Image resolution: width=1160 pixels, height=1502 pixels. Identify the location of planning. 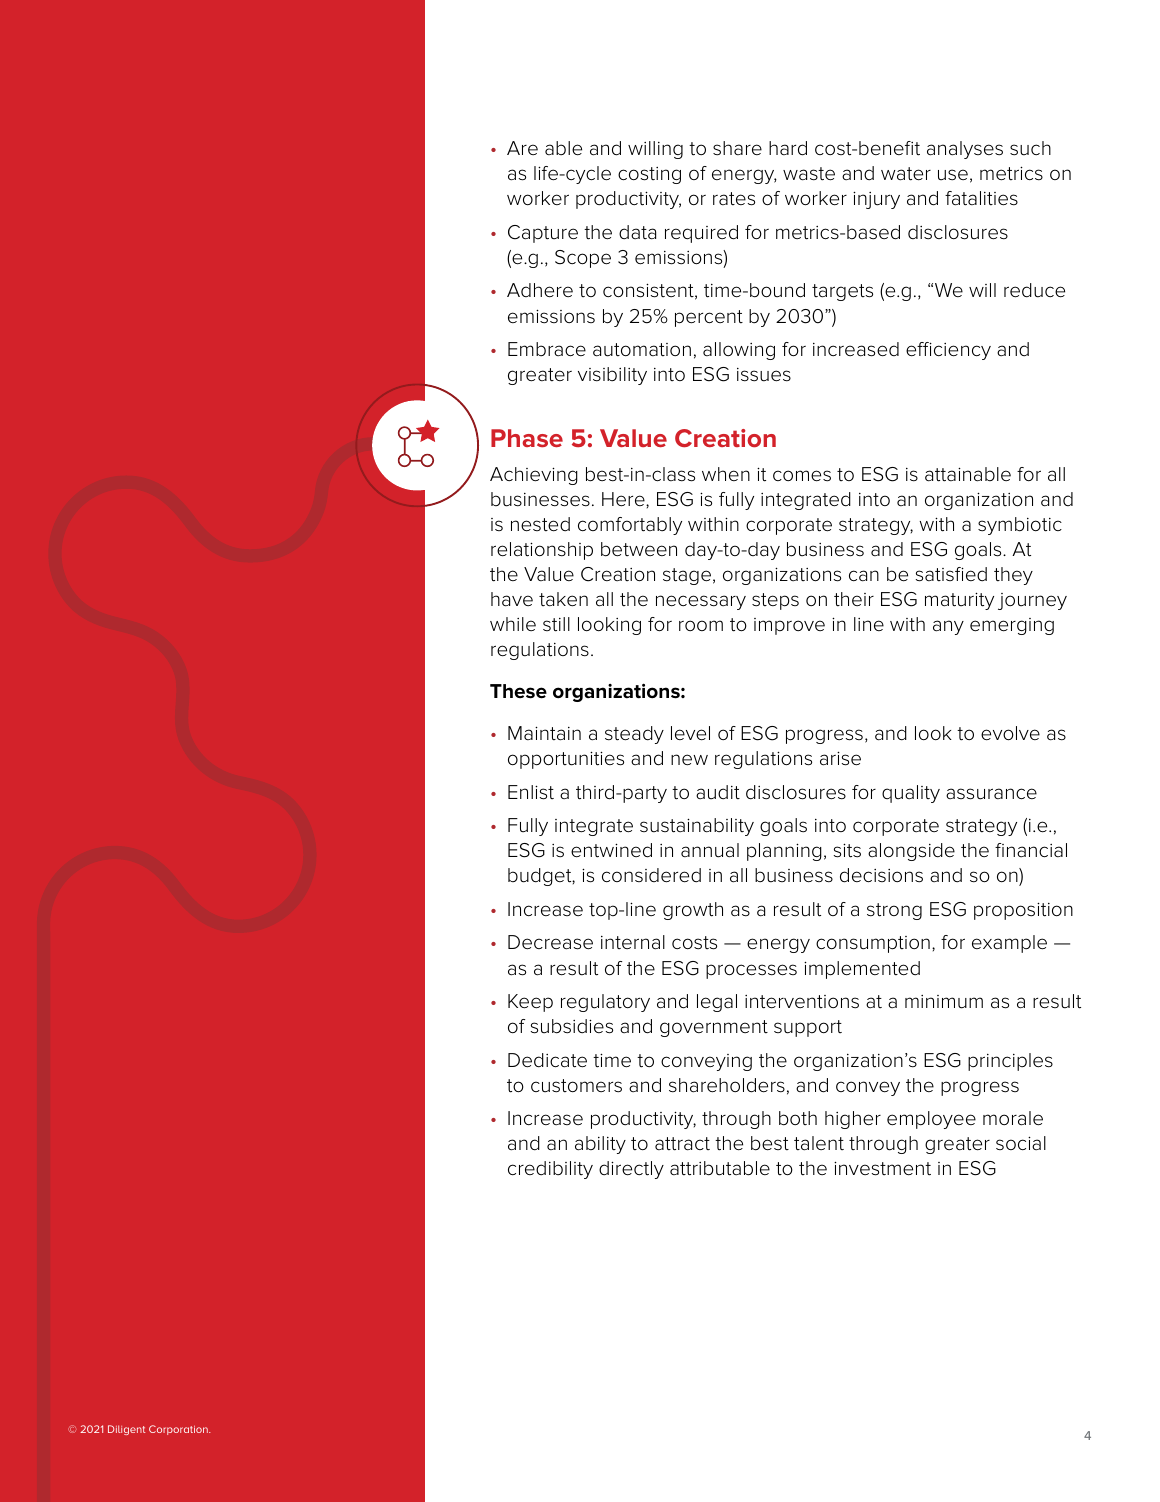
(784, 852).
